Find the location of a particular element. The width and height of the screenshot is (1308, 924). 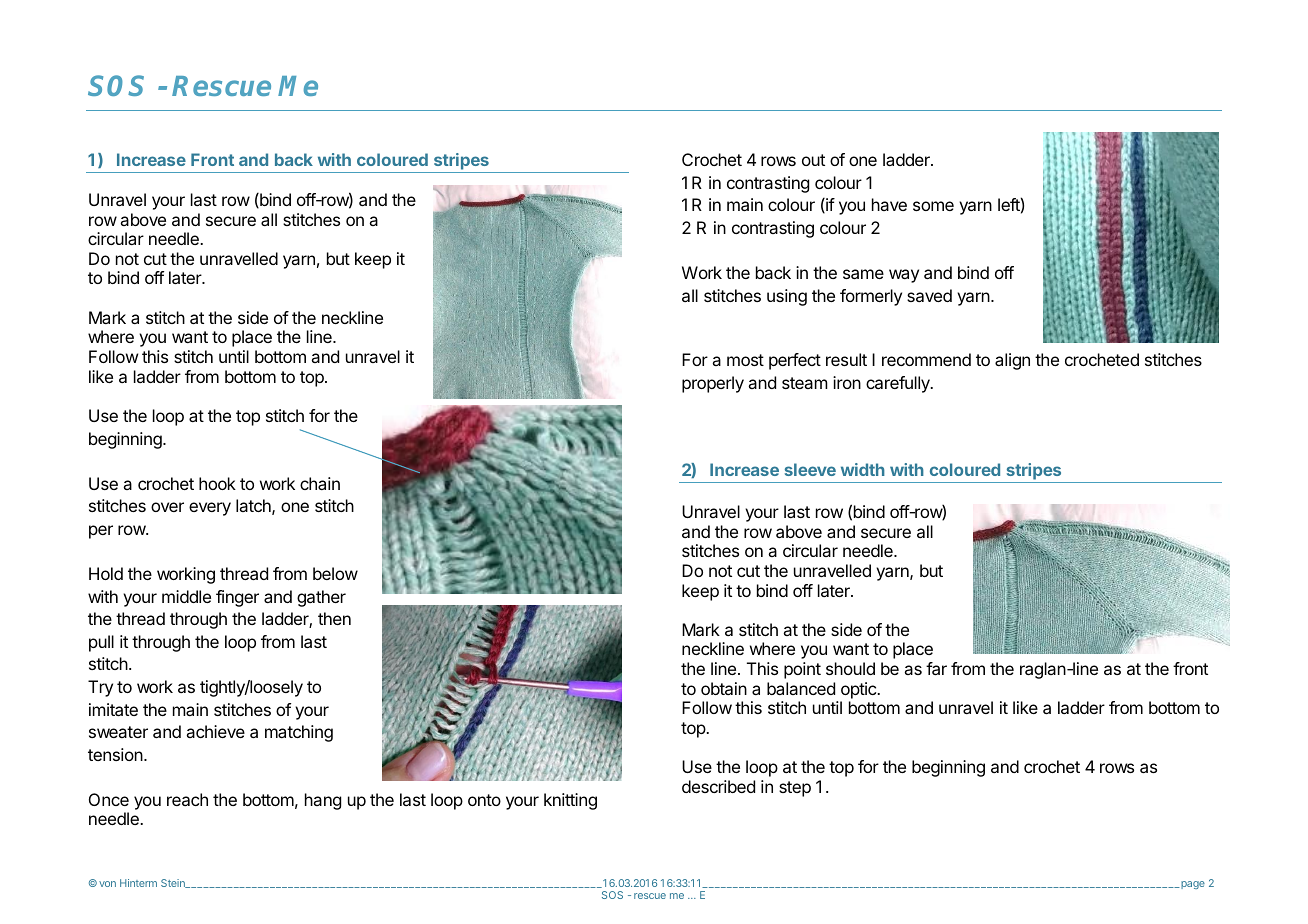

properly is located at coordinates (713, 384).
